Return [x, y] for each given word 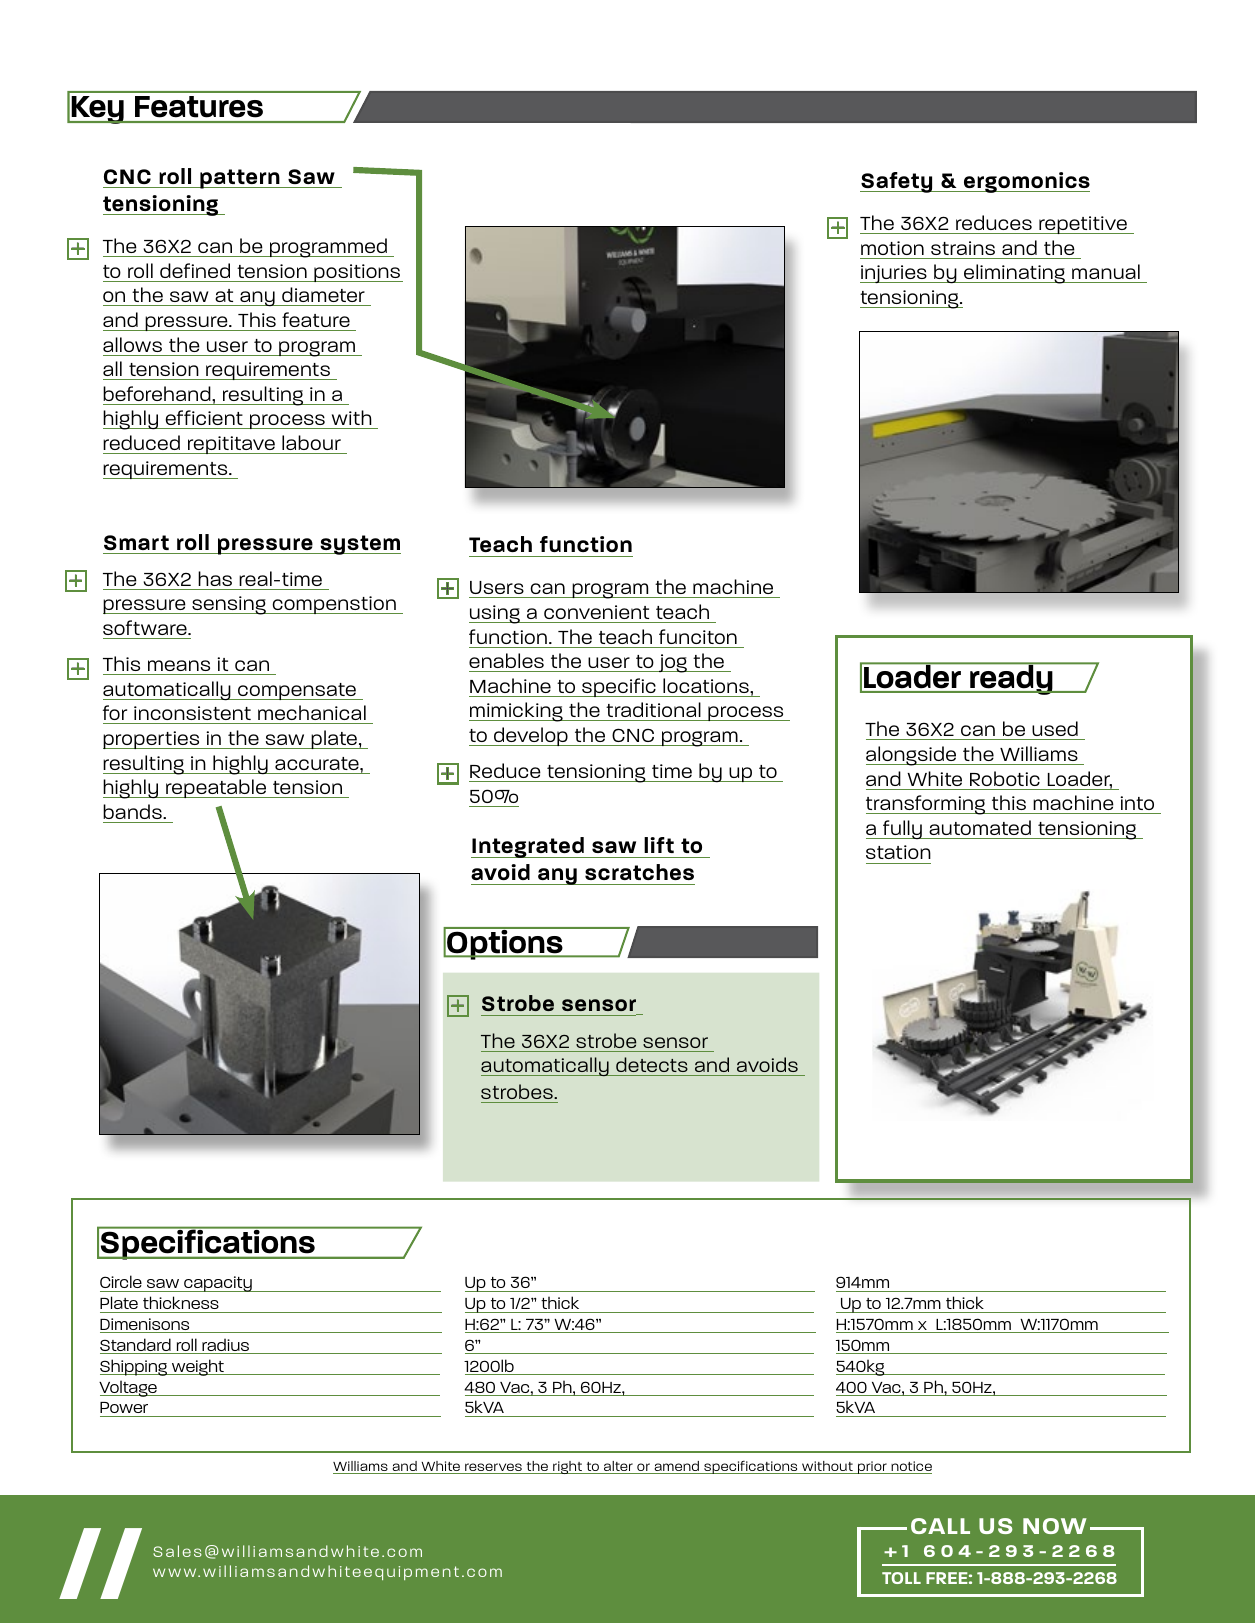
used [1055, 730]
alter [618, 1467]
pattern [240, 179]
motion [892, 248]
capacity [218, 1284]
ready [1011, 679]
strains [963, 248]
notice [910, 1467]
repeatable [216, 788]
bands [133, 811]
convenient [596, 612]
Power [124, 1407]
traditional [653, 711]
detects [652, 1064]
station [898, 852]
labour [311, 442]
